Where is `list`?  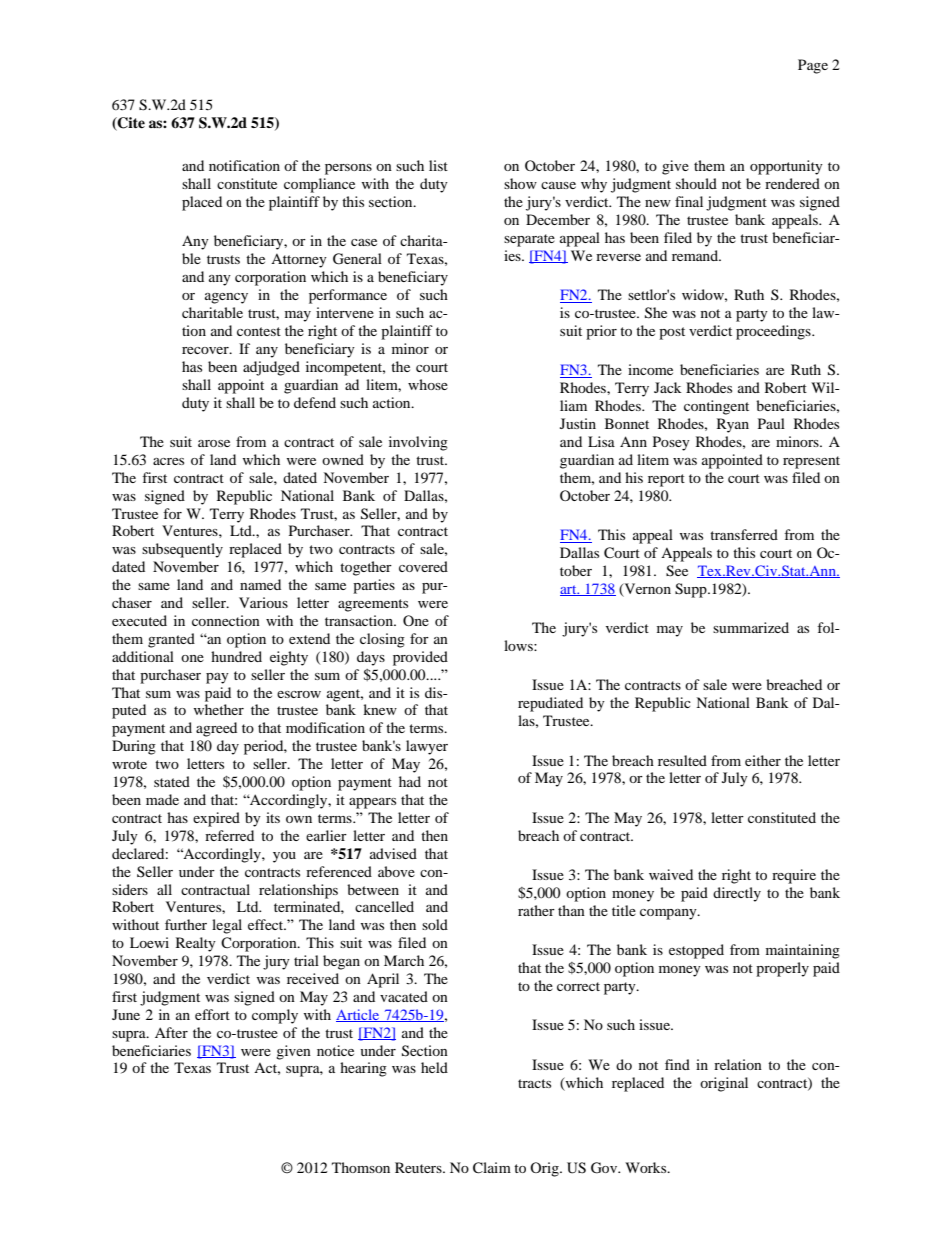 list is located at coordinates (438, 165).
